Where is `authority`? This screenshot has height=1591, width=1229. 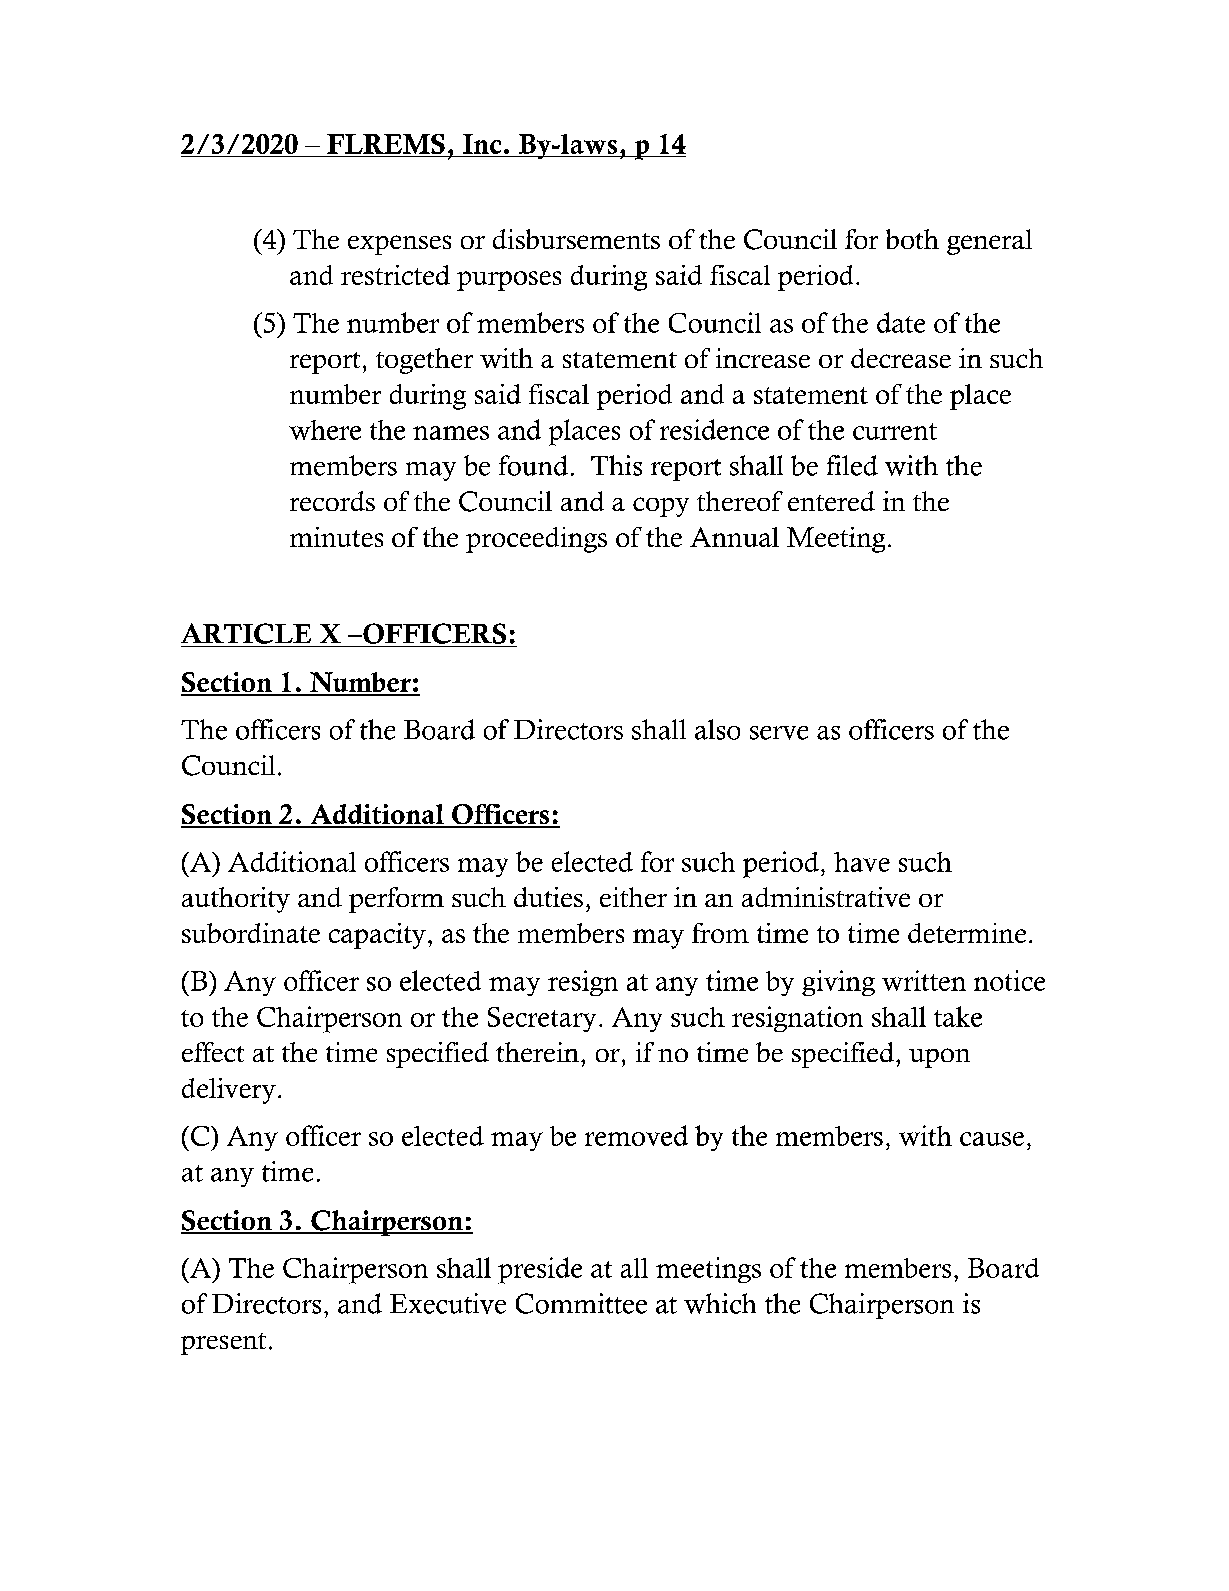
authority is located at coordinates (236, 900).
